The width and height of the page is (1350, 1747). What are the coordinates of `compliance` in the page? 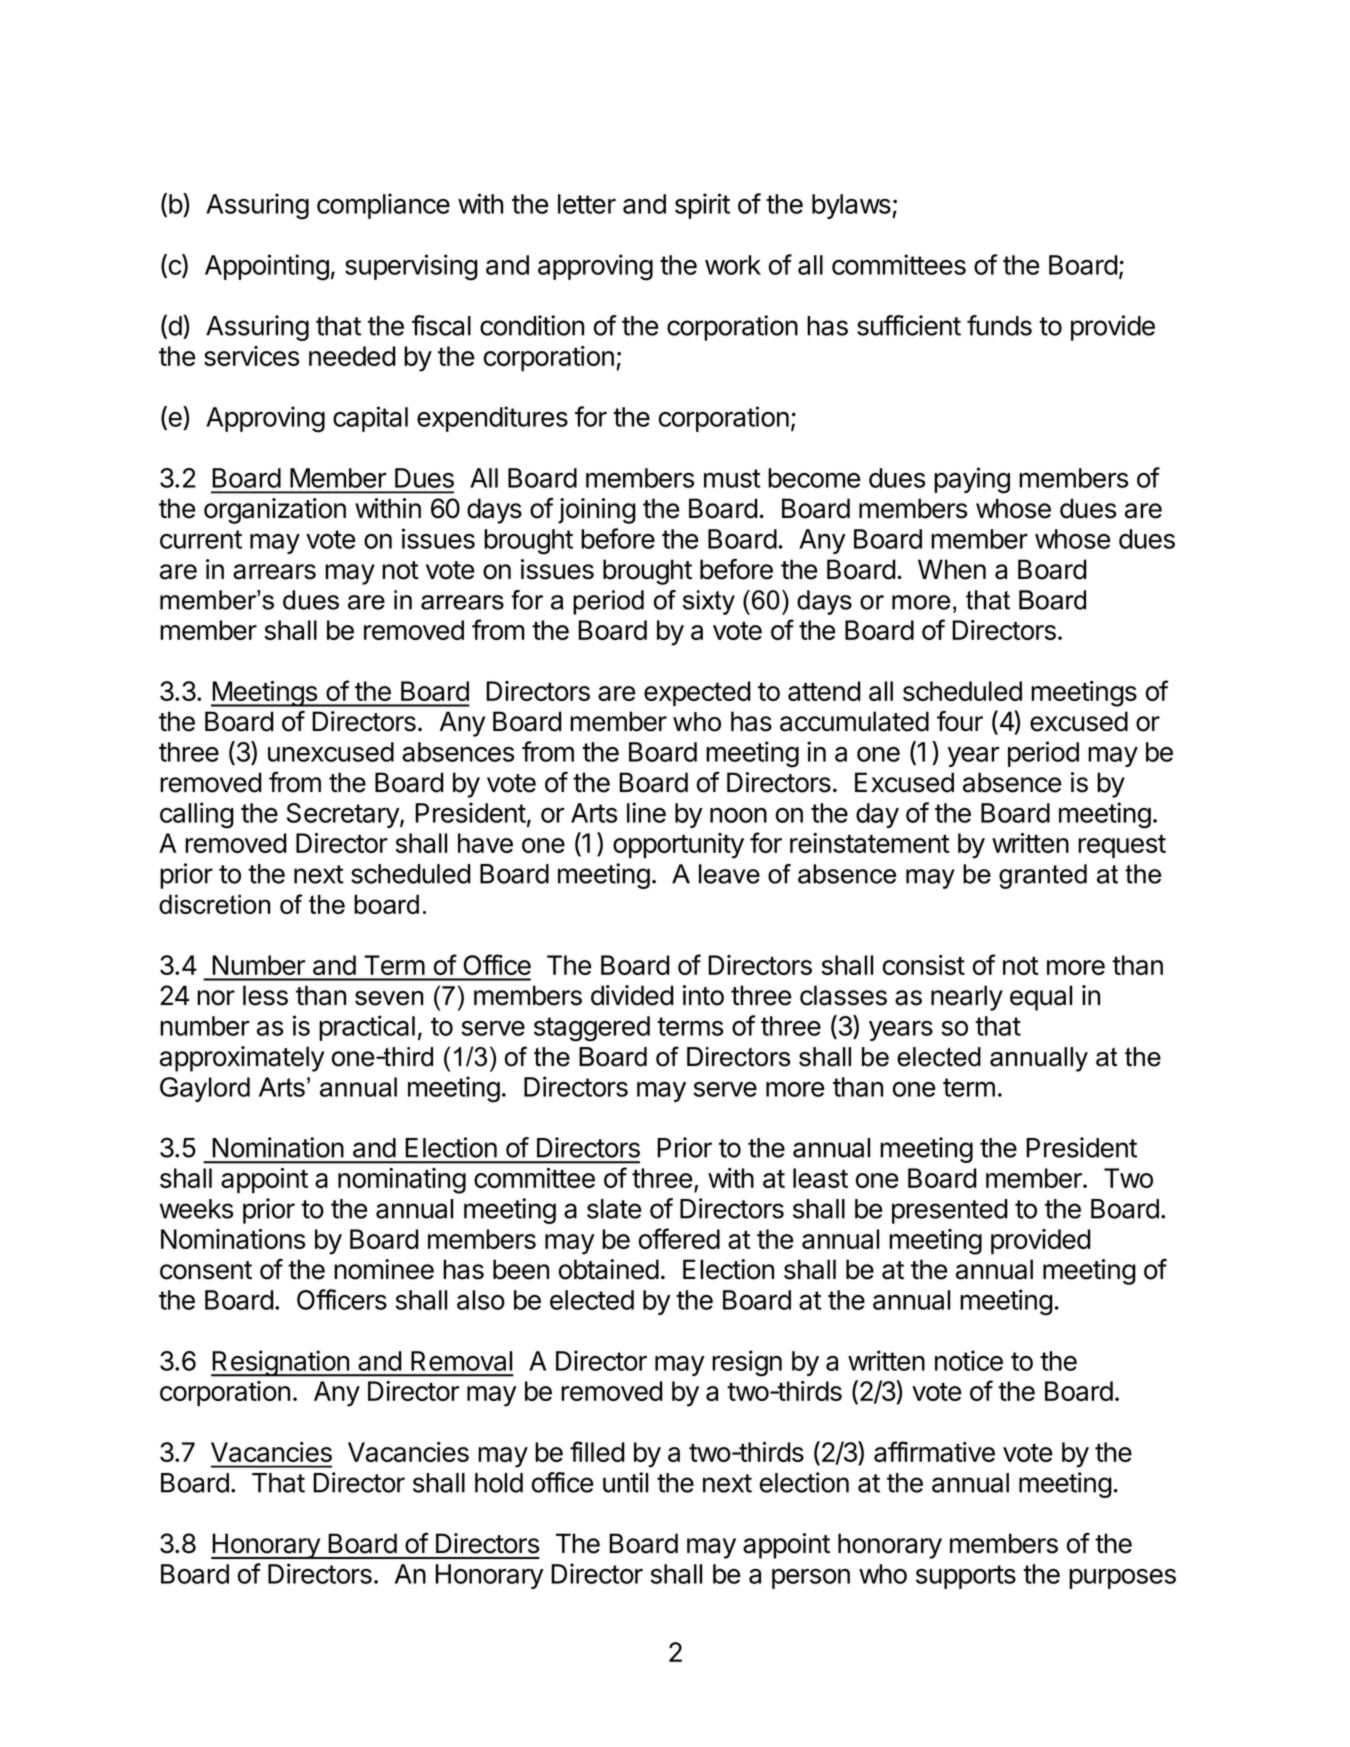 It's located at (383, 206).
